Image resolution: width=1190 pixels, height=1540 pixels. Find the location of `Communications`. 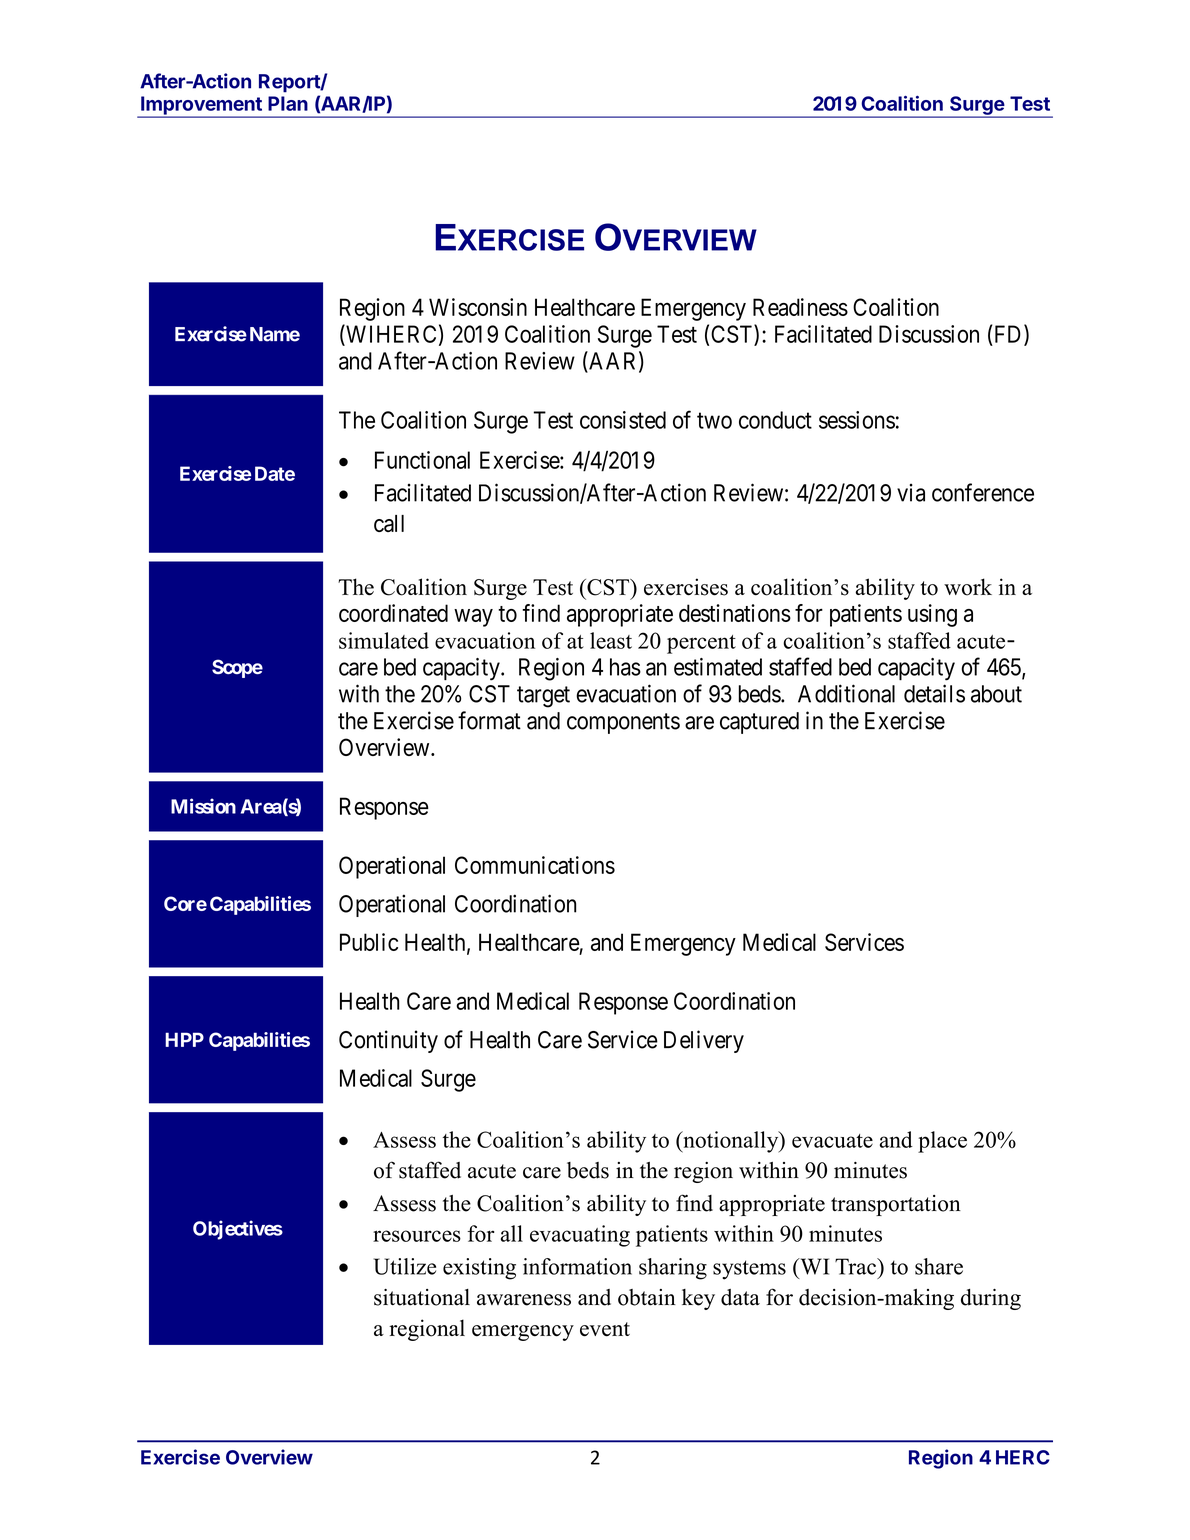

Communications is located at coordinates (535, 865).
